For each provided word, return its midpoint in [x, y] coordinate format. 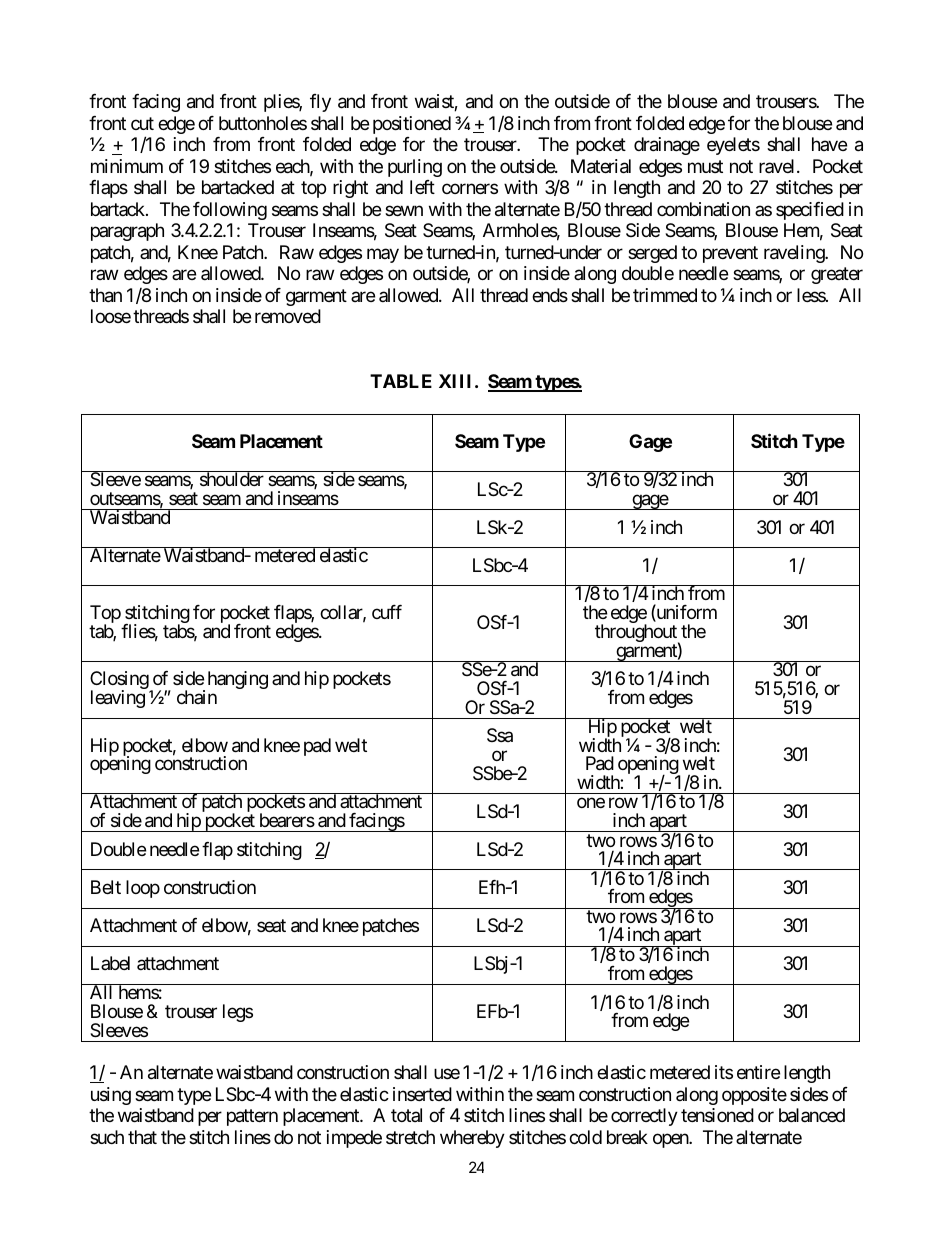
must [705, 166]
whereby [472, 1139]
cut [142, 123]
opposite [754, 1096]
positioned [412, 125]
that [142, 1137]
